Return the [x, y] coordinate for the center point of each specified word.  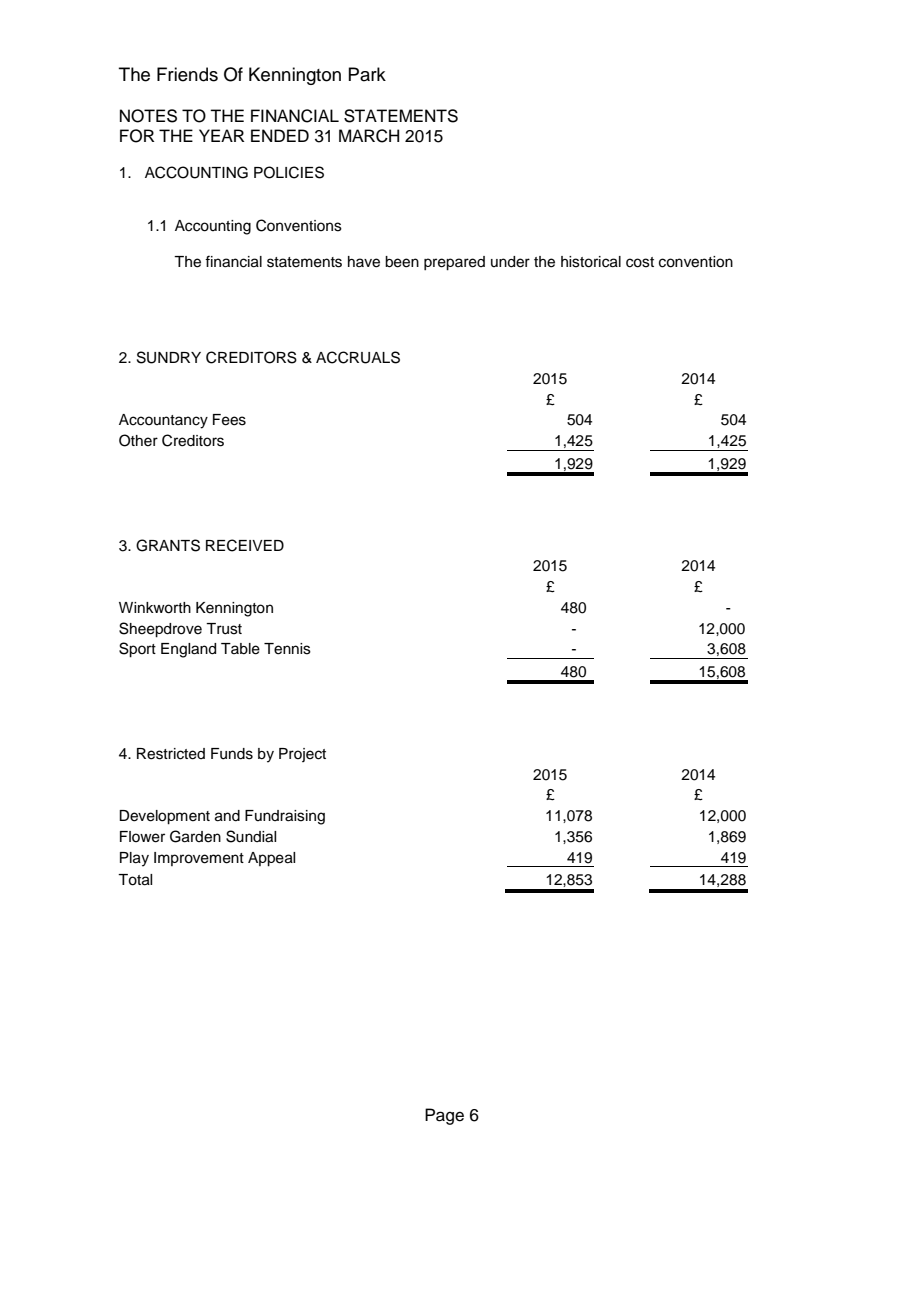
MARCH [369, 136]
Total [135, 880]
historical [591, 262]
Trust [224, 629]
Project [302, 755]
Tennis [287, 649]
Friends [187, 74]
